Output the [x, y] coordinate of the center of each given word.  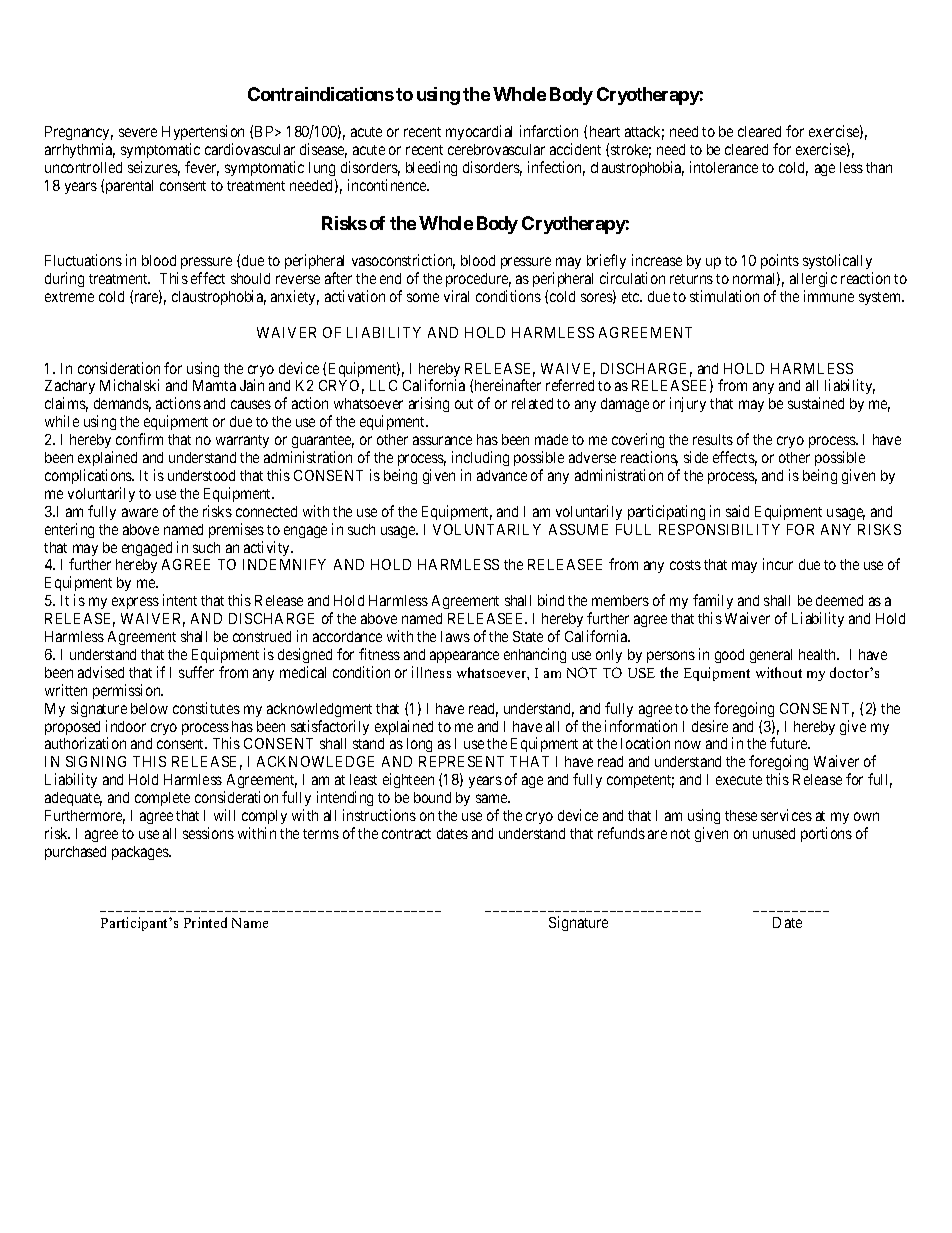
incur [778, 564]
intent [180, 600]
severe [138, 132]
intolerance [724, 167]
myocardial [479, 132]
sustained [816, 403]
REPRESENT [461, 761]
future [790, 743]
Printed [205, 922]
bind [551, 600]
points [780, 261]
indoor [126, 726]
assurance [442, 440]
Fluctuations [83, 260]
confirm [139, 439]
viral [456, 296]
